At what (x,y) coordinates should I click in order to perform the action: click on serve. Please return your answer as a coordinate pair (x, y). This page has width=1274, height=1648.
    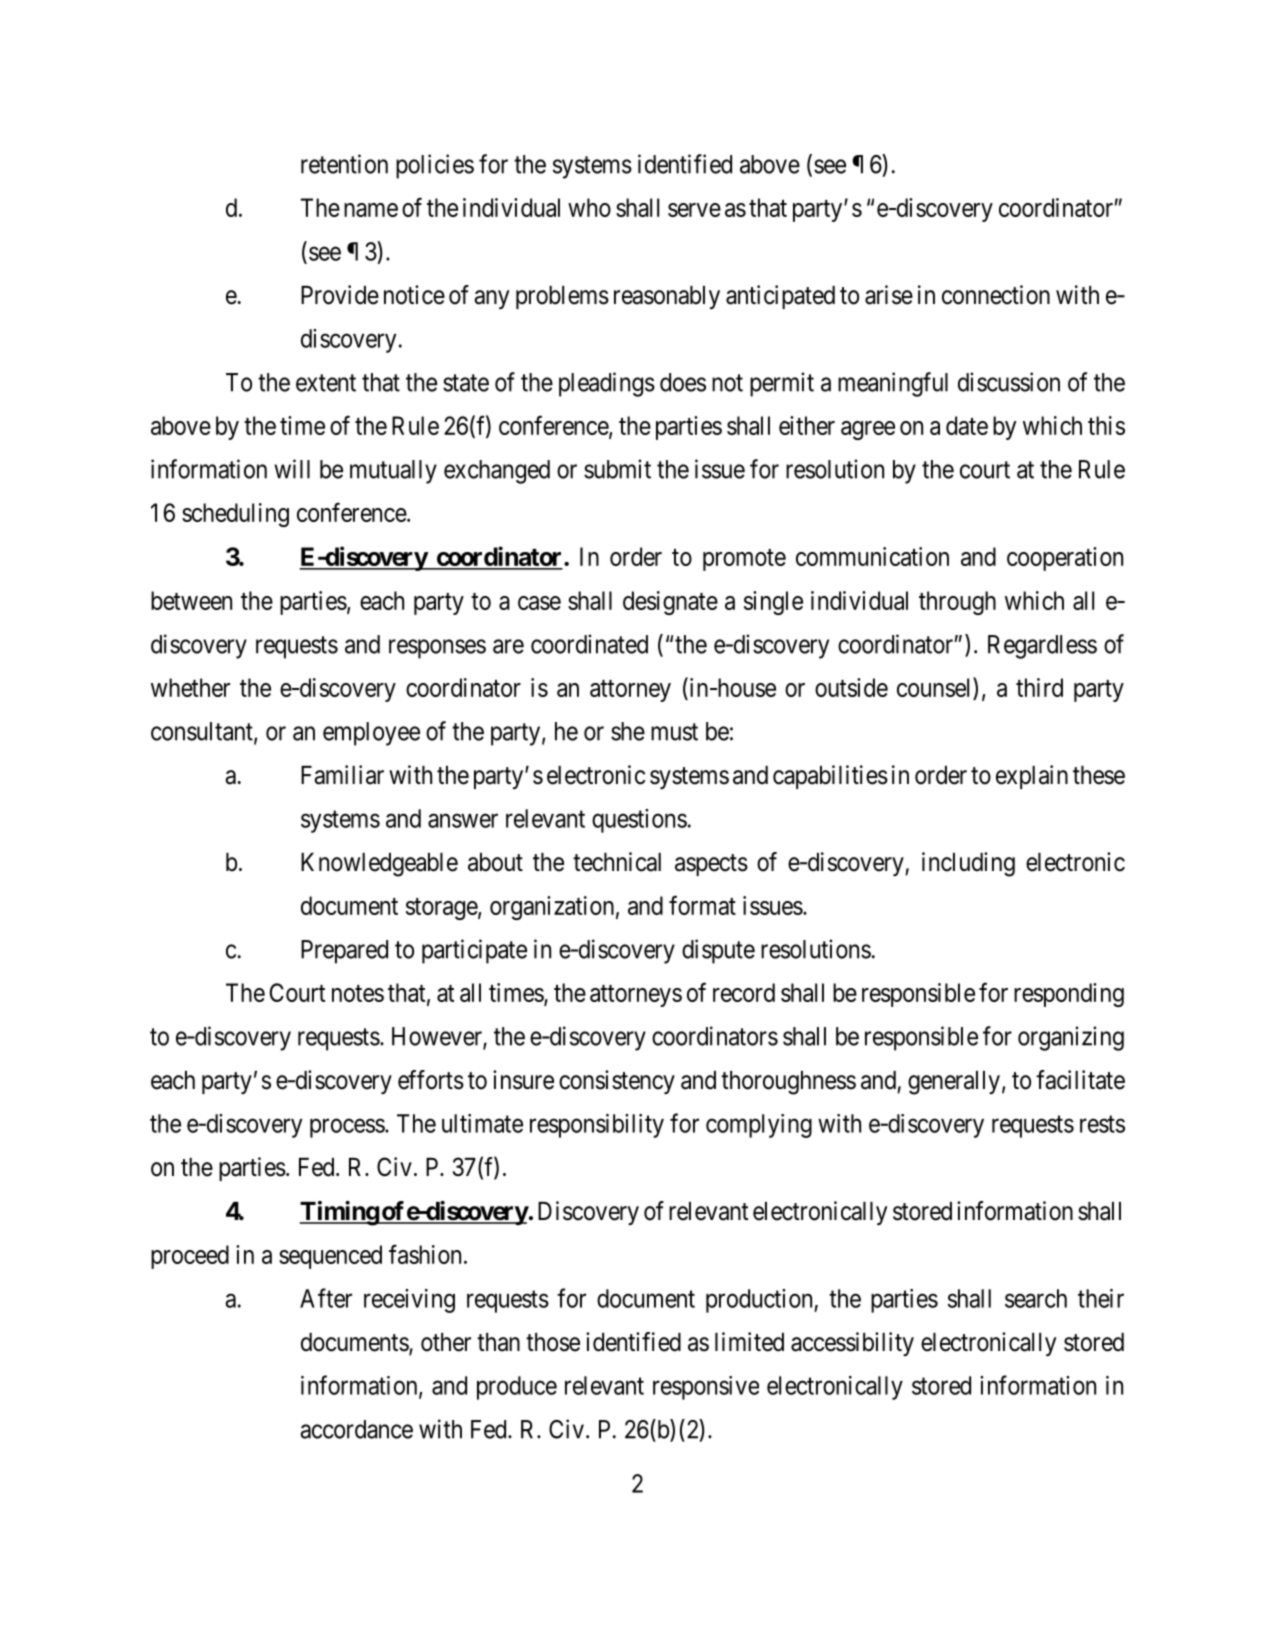
    Looking at the image, I should click on (694, 210).
